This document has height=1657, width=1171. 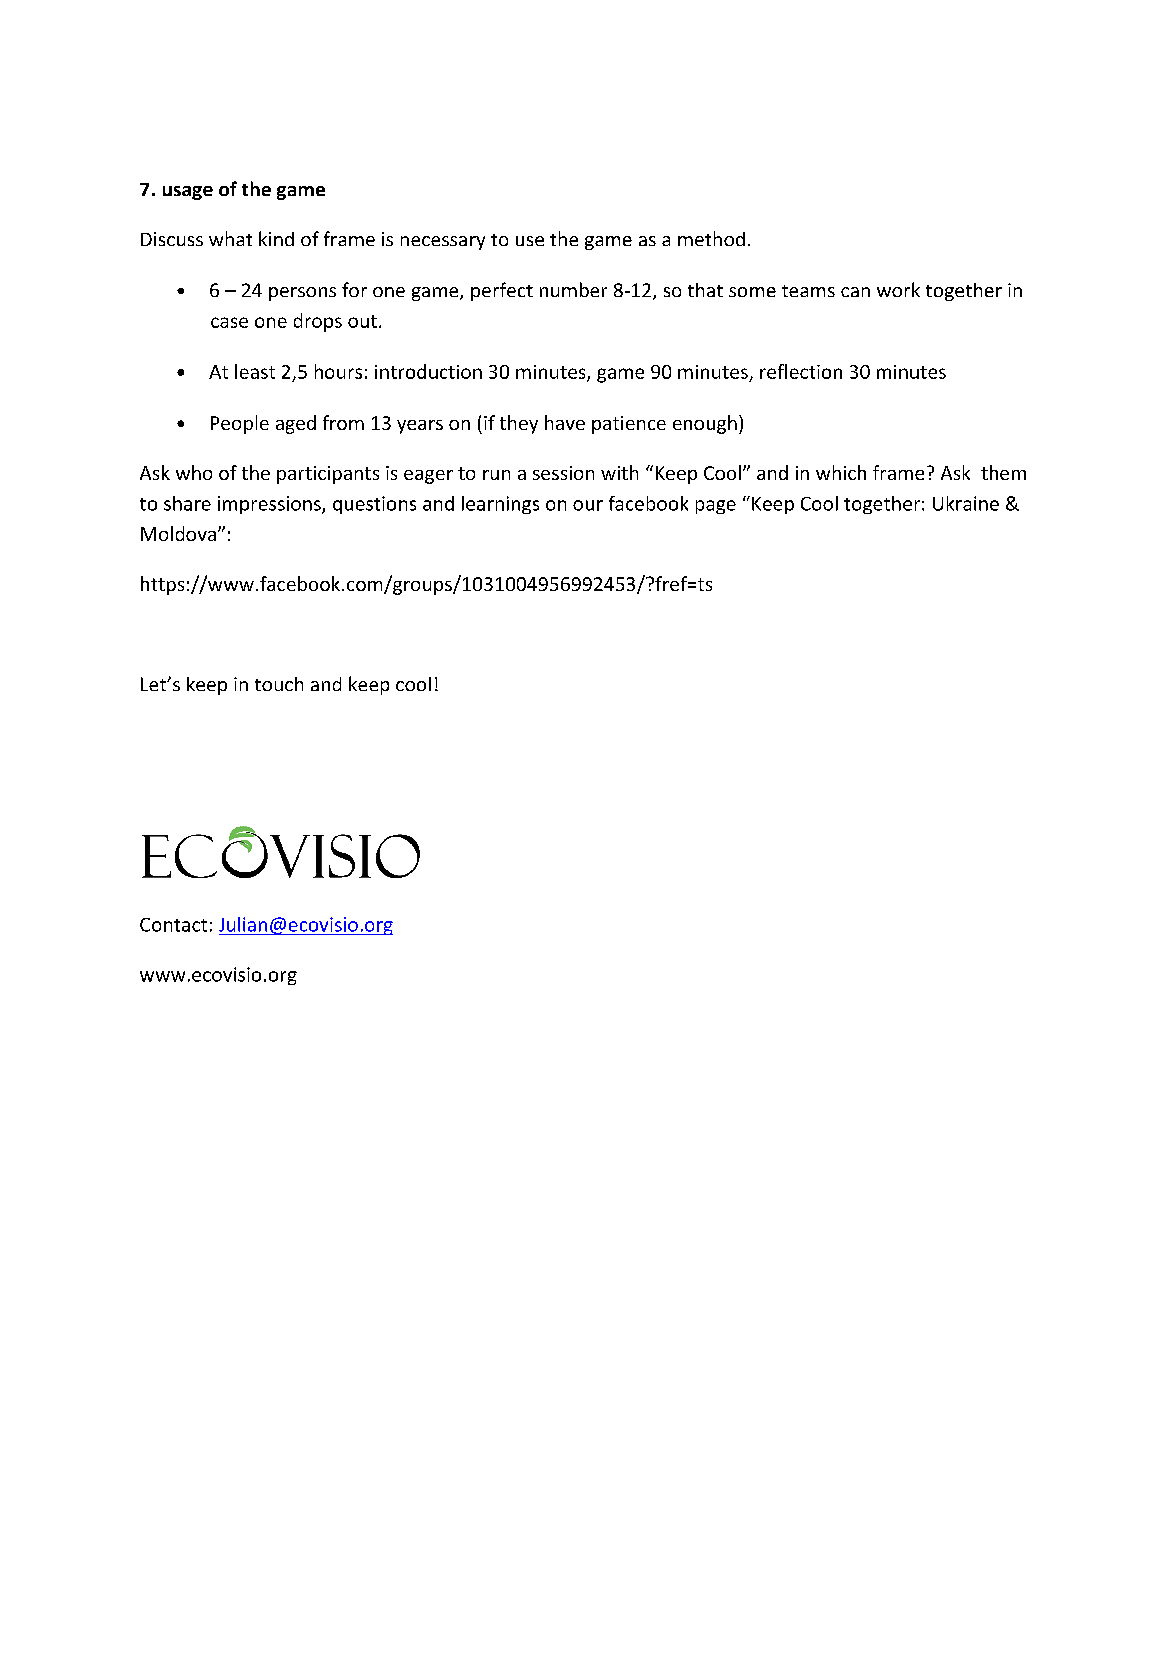 I want to click on kind, so click(x=276, y=238).
